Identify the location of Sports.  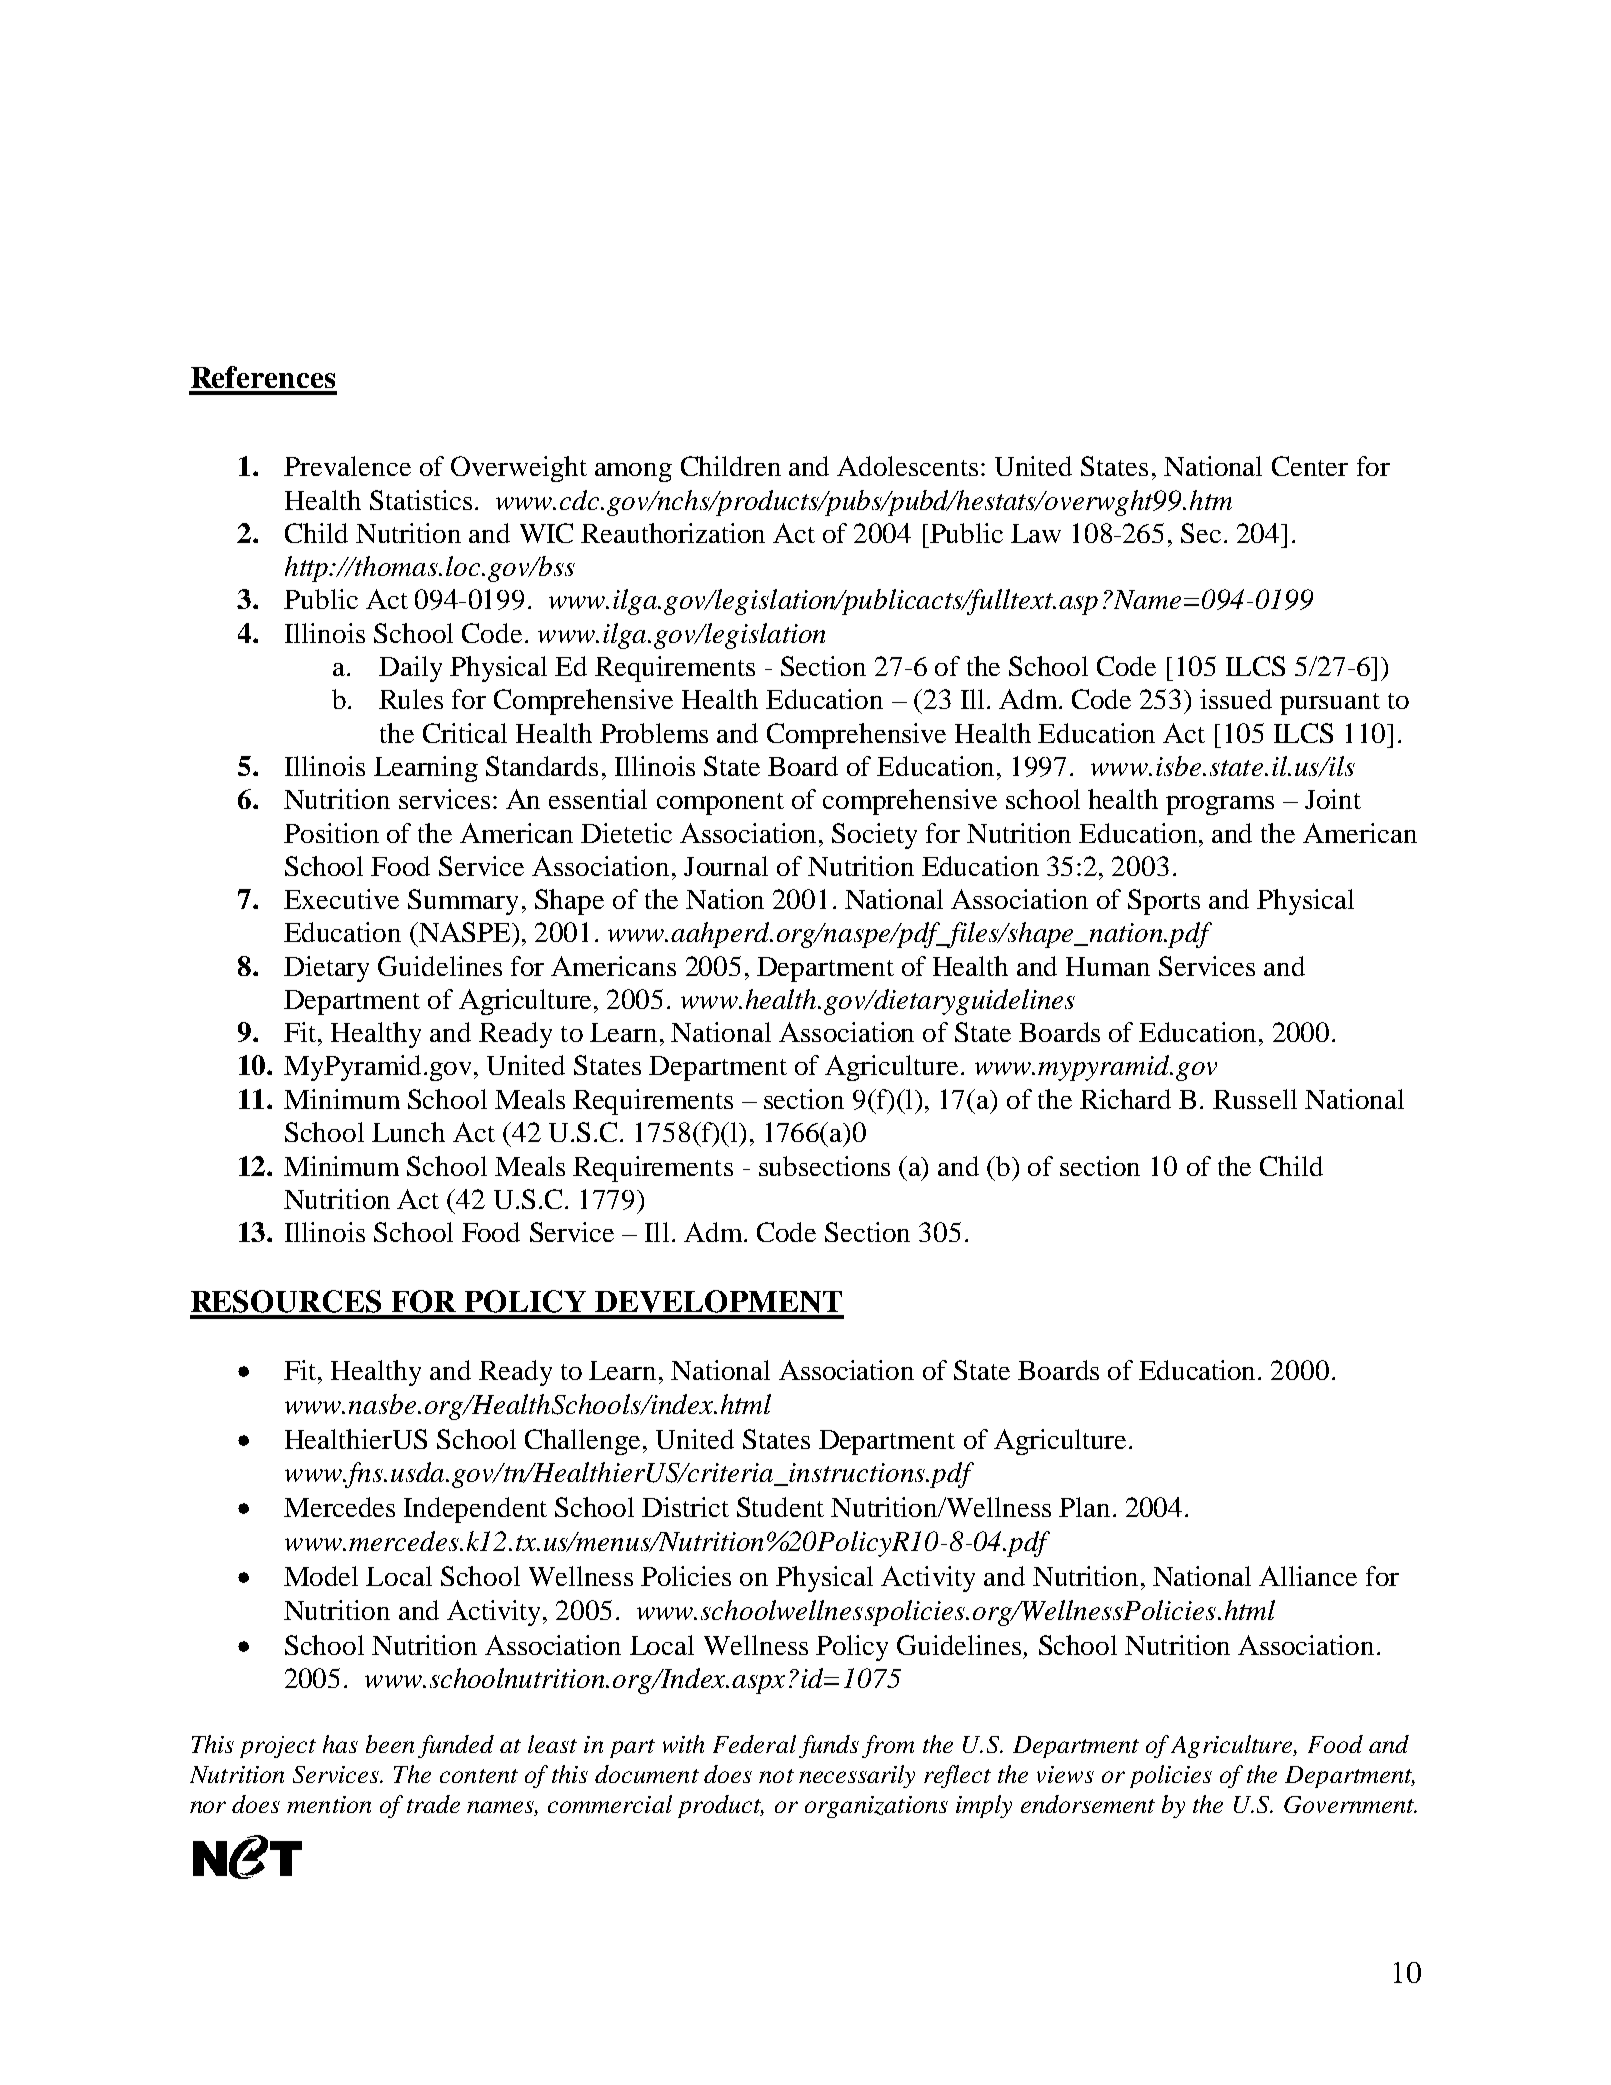
(1164, 902).
